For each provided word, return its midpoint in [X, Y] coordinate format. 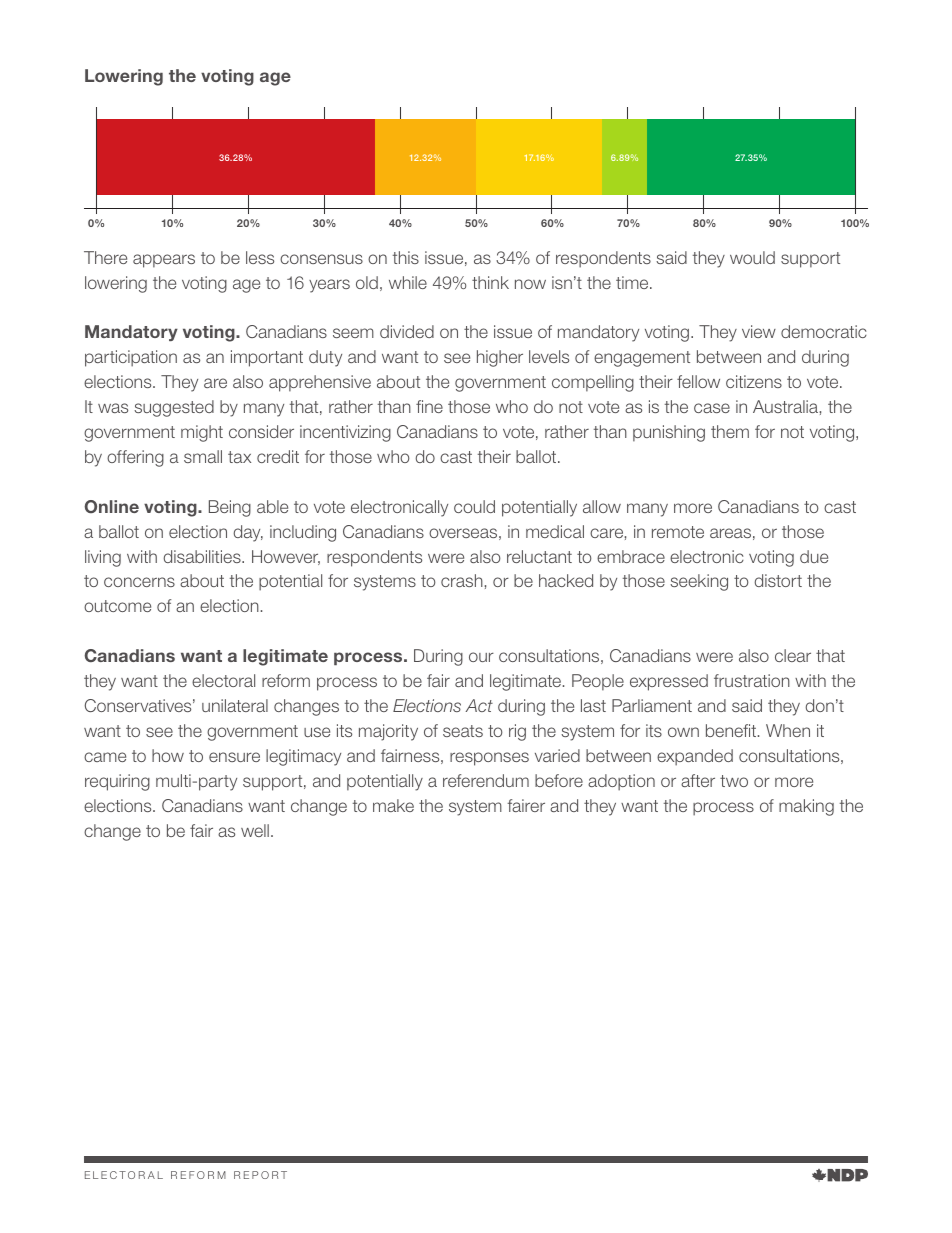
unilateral [235, 705]
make [393, 805]
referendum [486, 780]
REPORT [260, 1175]
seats [463, 731]
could [474, 506]
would [752, 257]
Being [230, 508]
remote [678, 532]
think [490, 282]
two [734, 781]
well [255, 830]
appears [164, 261]
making [806, 807]
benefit [732, 730]
